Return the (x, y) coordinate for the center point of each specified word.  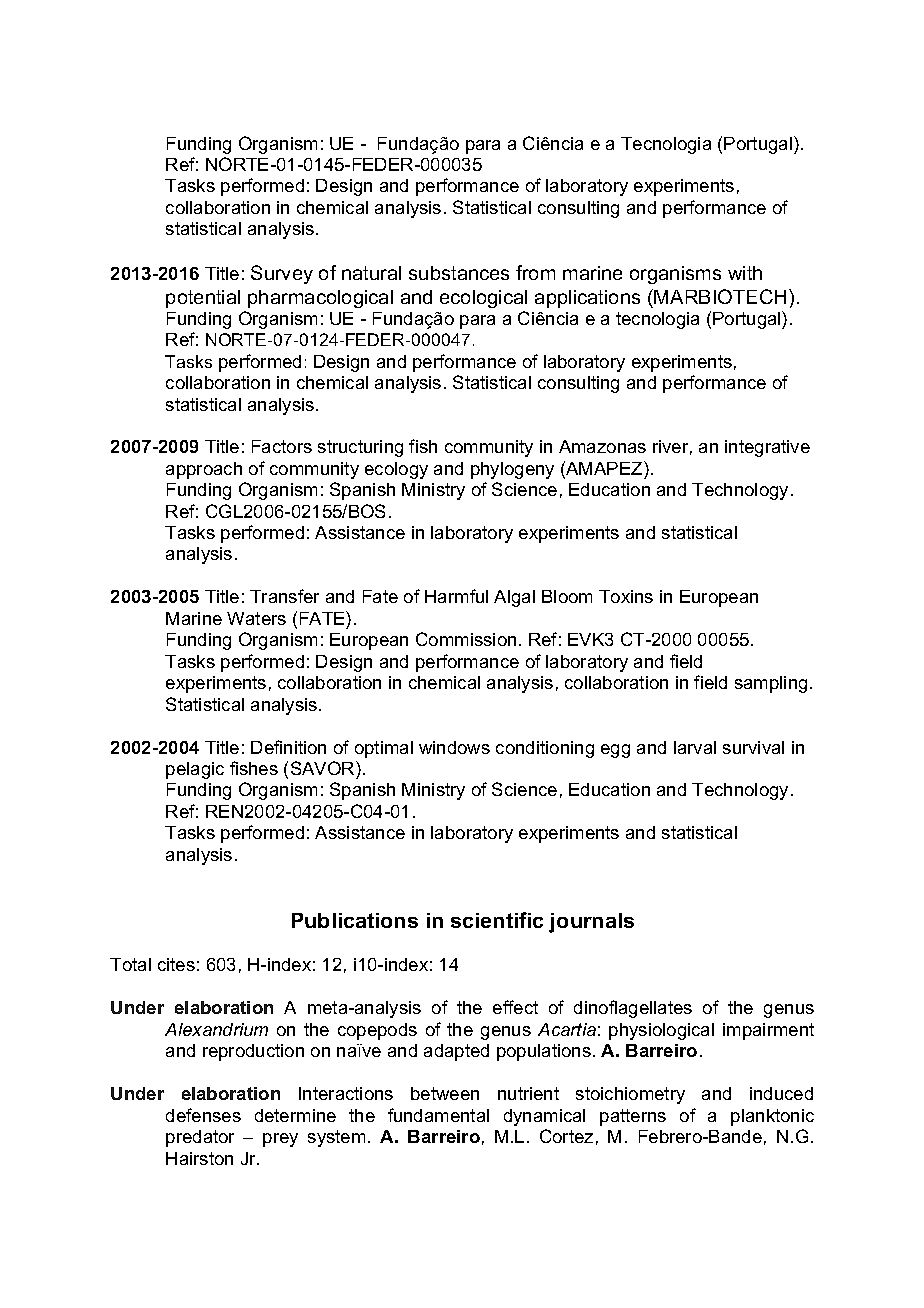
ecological (483, 299)
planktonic (772, 1117)
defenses (203, 1115)
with (745, 273)
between (445, 1093)
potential (203, 299)
